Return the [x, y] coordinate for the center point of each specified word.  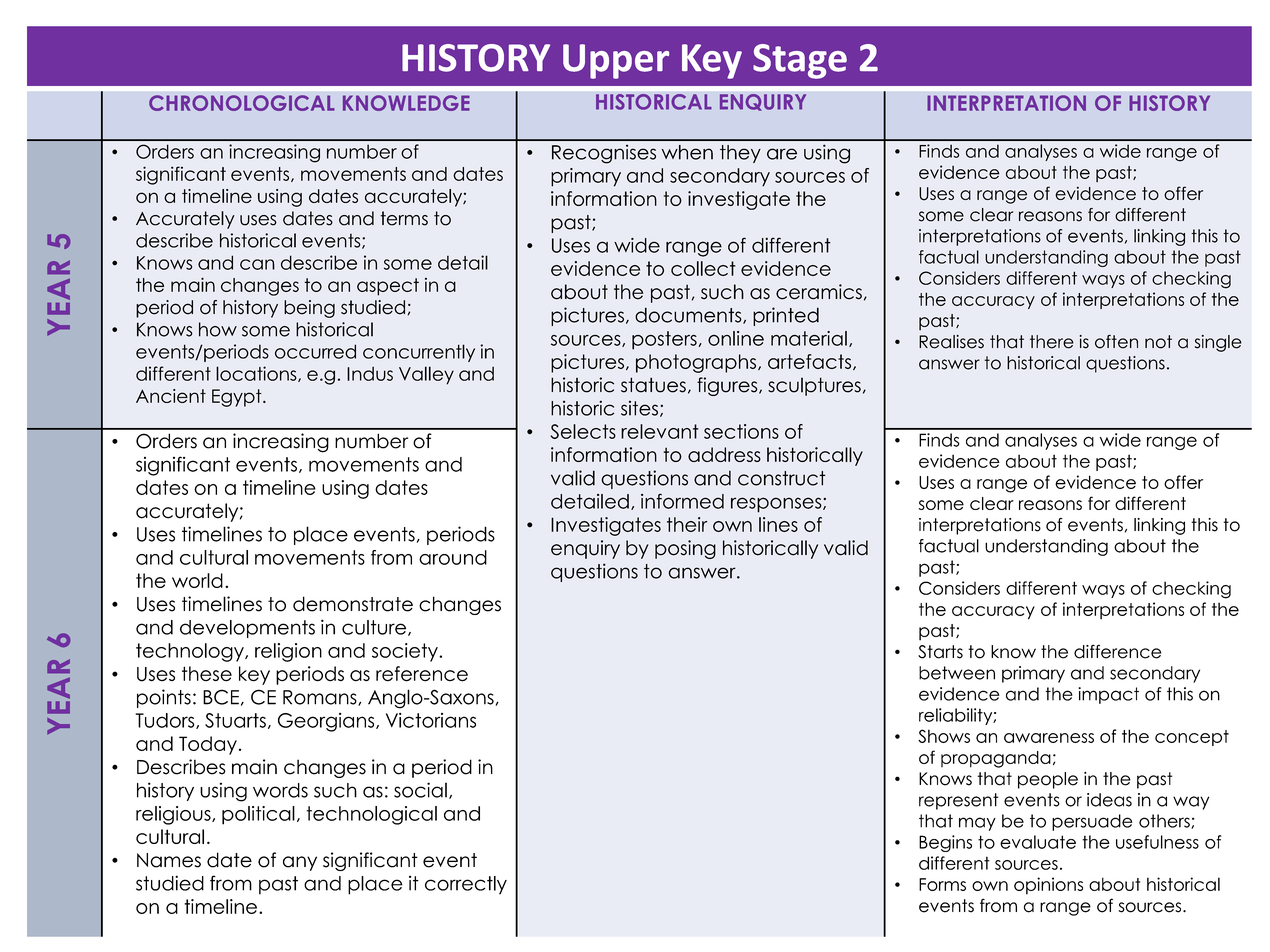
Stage [800, 61]
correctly [466, 885]
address [724, 454]
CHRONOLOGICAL [242, 103]
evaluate [1038, 842]
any [300, 863]
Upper [616, 61]
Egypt [238, 398]
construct [781, 478]
